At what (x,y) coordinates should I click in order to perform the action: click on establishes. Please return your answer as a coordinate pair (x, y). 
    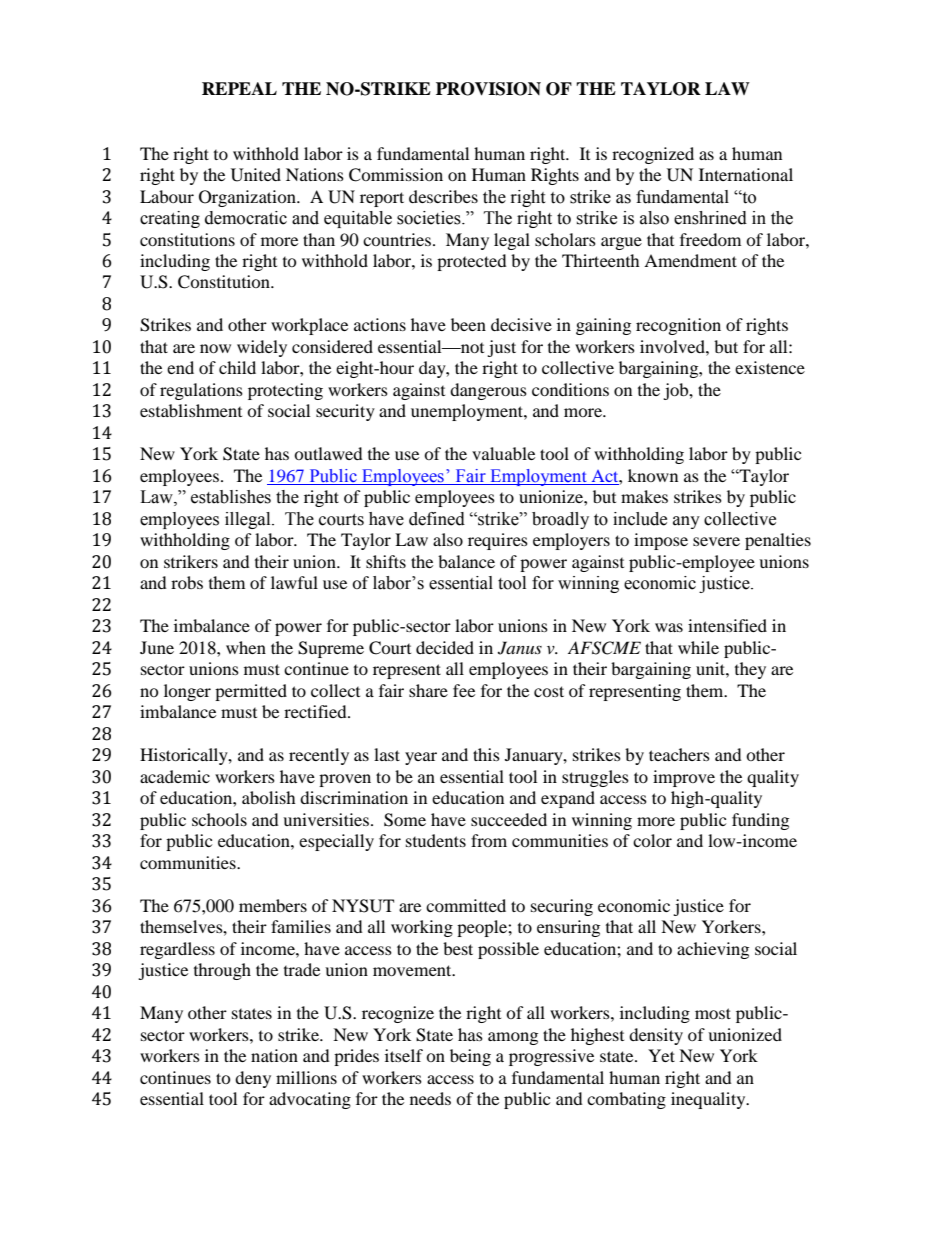
    Looking at the image, I should click on (231, 497).
